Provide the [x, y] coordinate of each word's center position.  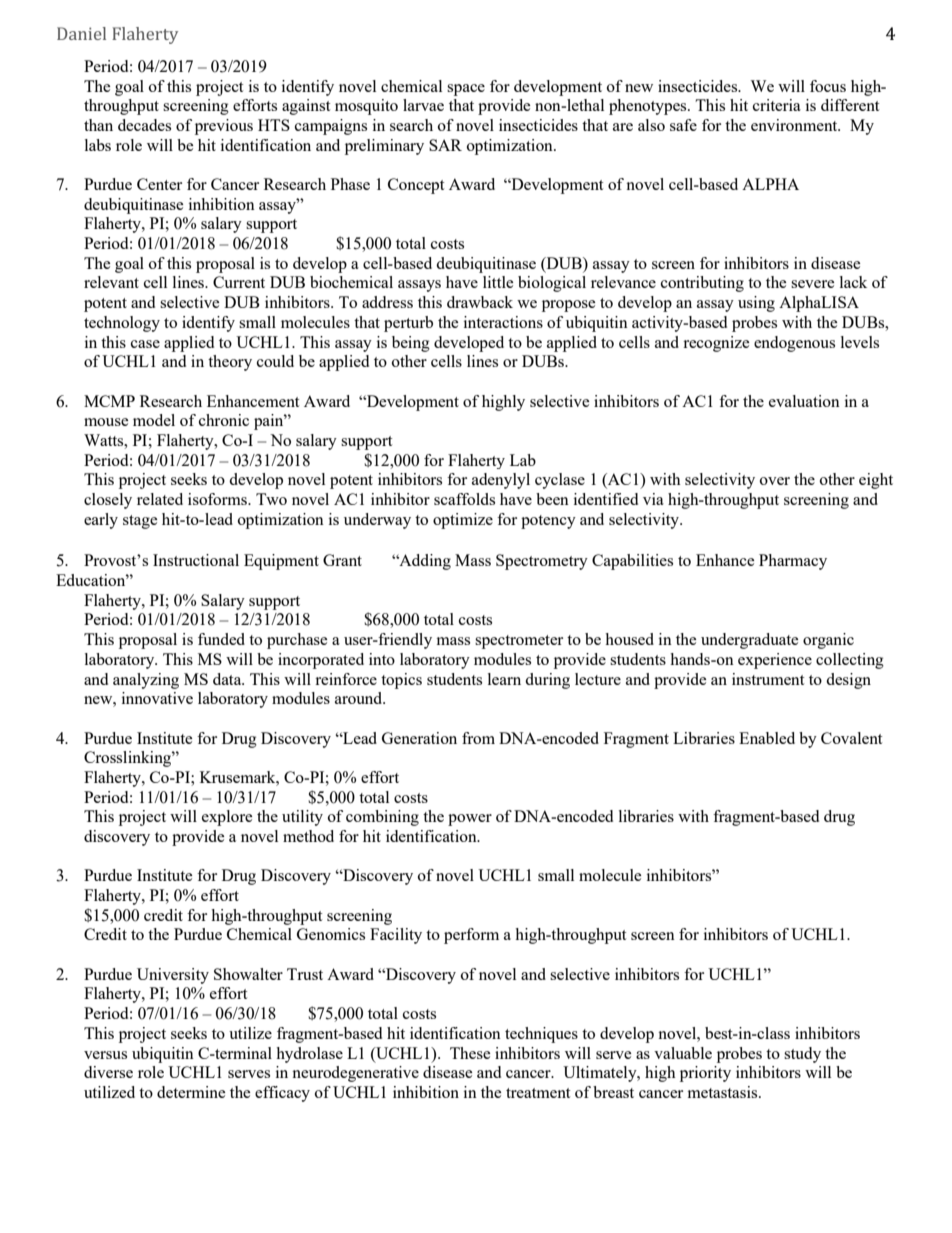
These [470, 1053]
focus [828, 86]
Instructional [196, 560]
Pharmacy [793, 562]
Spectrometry [542, 562]
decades [144, 125]
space [466, 90]
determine [191, 1092]
